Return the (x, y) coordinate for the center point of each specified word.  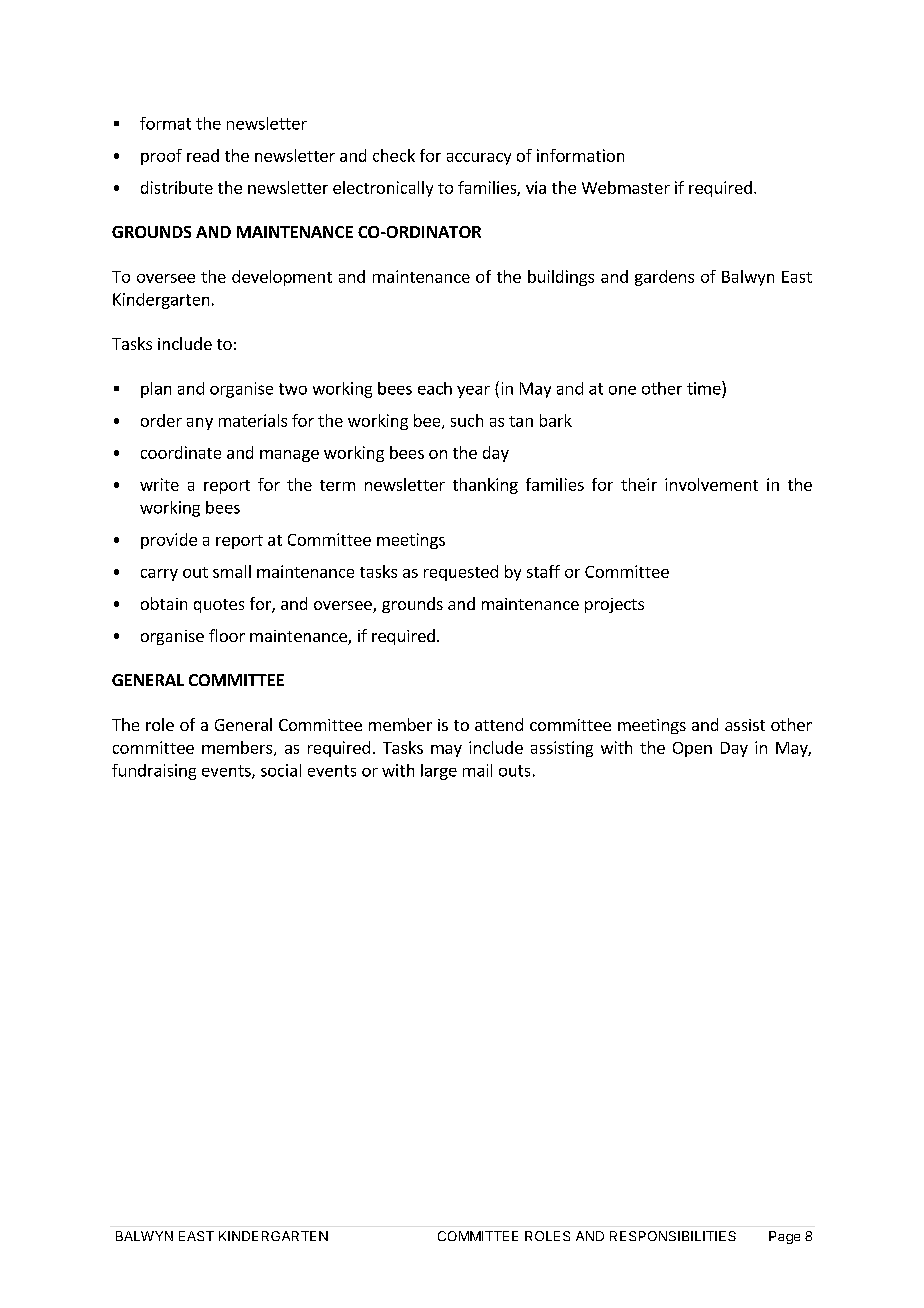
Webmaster (626, 187)
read (203, 155)
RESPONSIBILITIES (673, 1236)
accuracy (479, 159)
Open (692, 749)
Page (784, 1237)
